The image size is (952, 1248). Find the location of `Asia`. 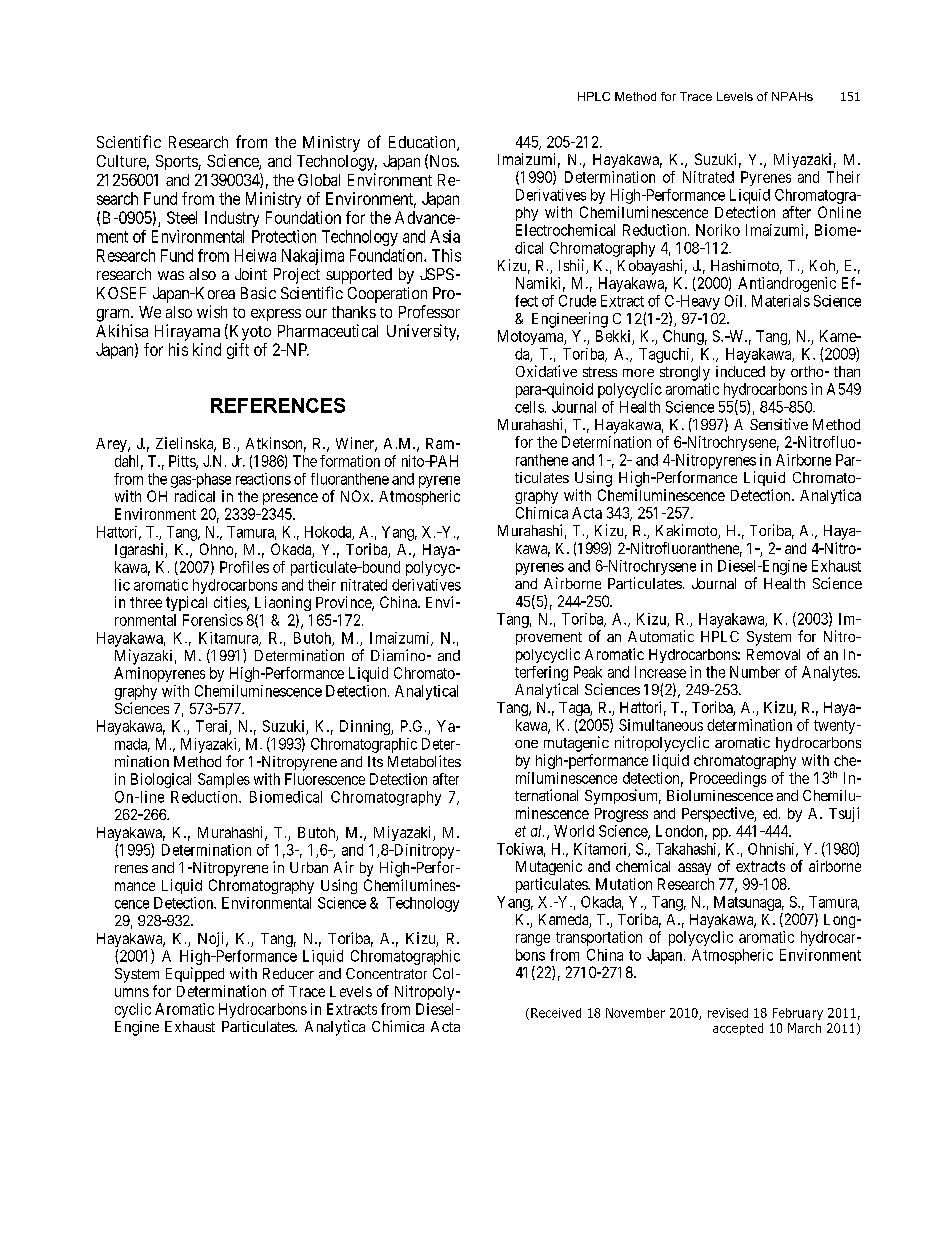

Asia is located at coordinates (445, 236).
